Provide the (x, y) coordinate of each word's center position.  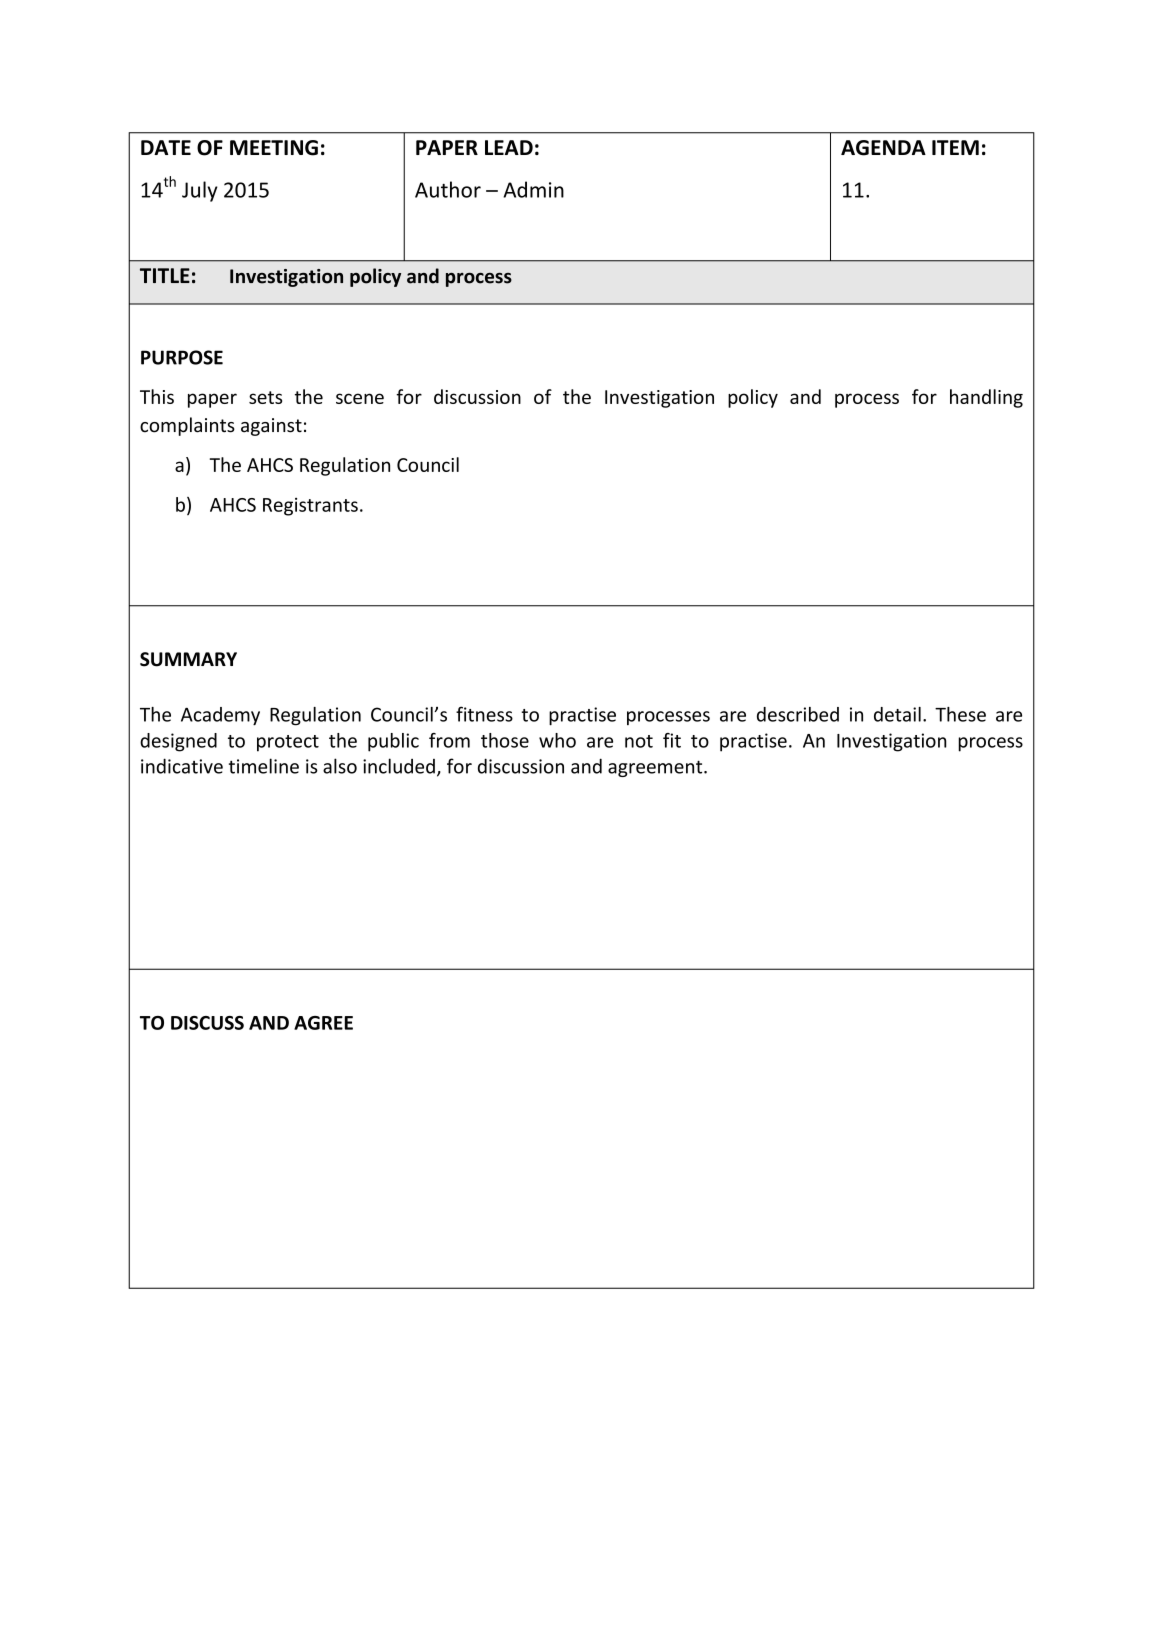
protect (288, 743)
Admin (533, 189)
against (271, 427)
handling (986, 398)
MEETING (274, 148)
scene (360, 398)
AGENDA (883, 148)
